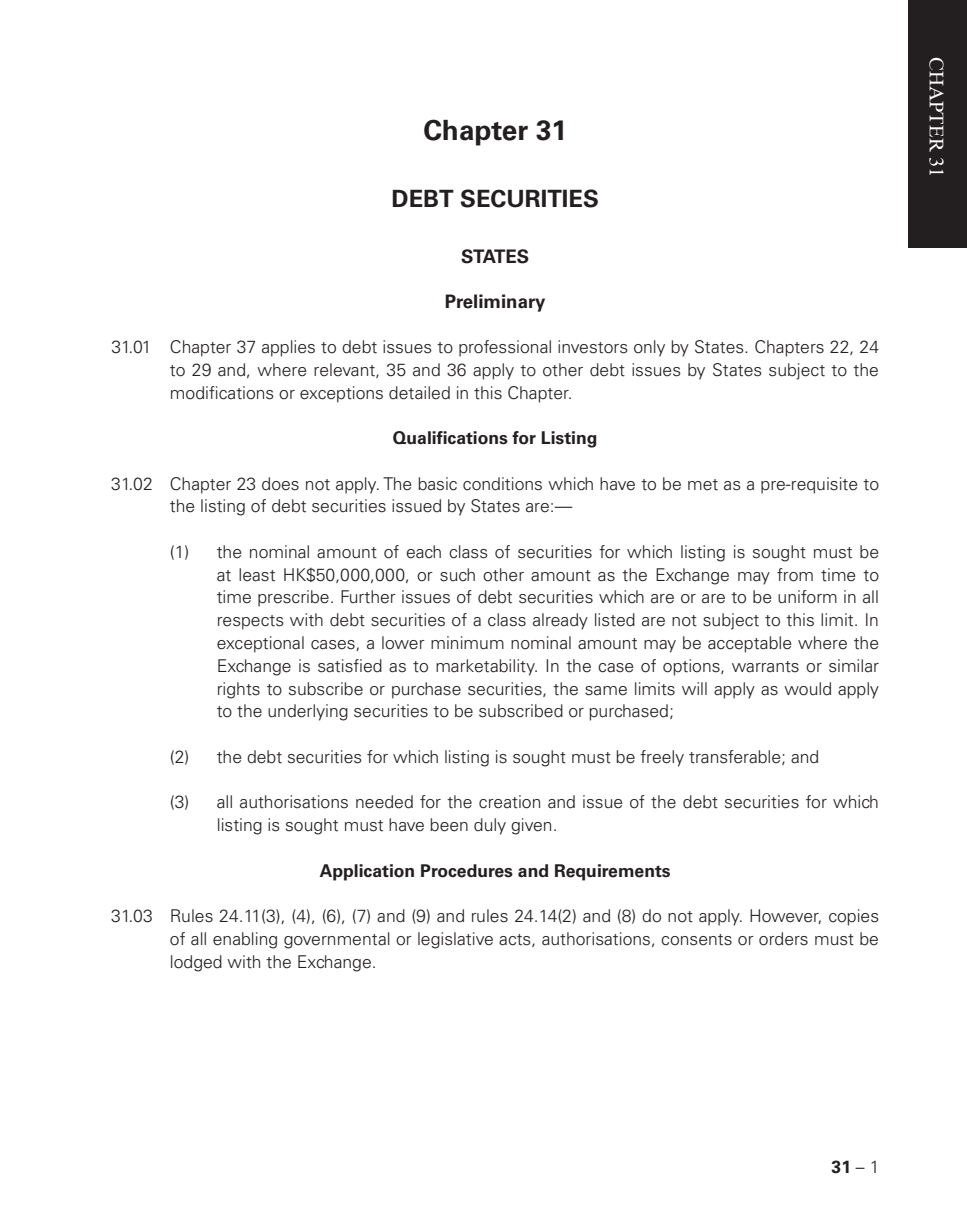  What do you see at coordinates (288, 348) in the screenshot?
I see `applies` at bounding box center [288, 348].
